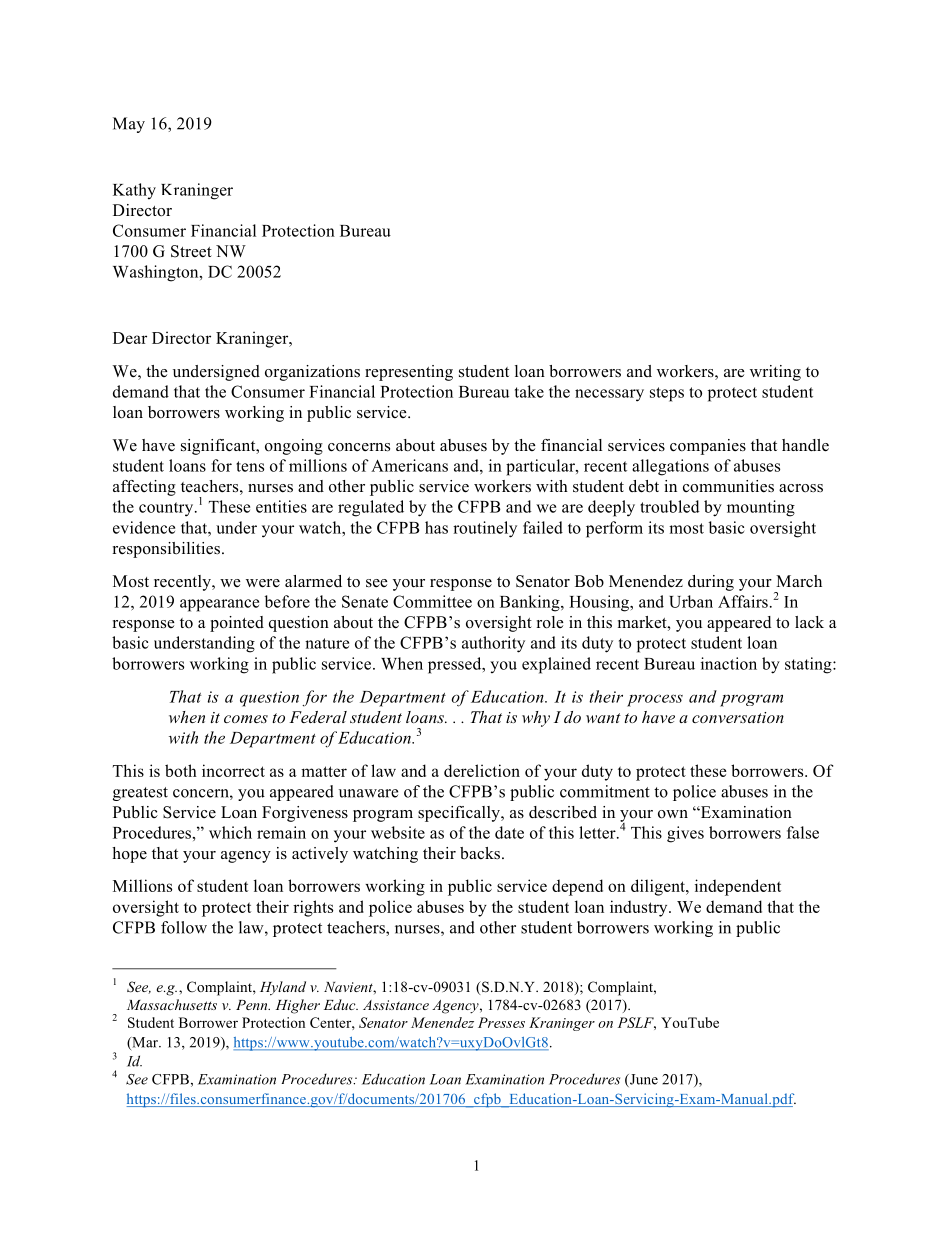 This screenshot has width=952, height=1233. Describe the element at coordinates (191, 251) in the screenshot. I see `Street` at that location.
